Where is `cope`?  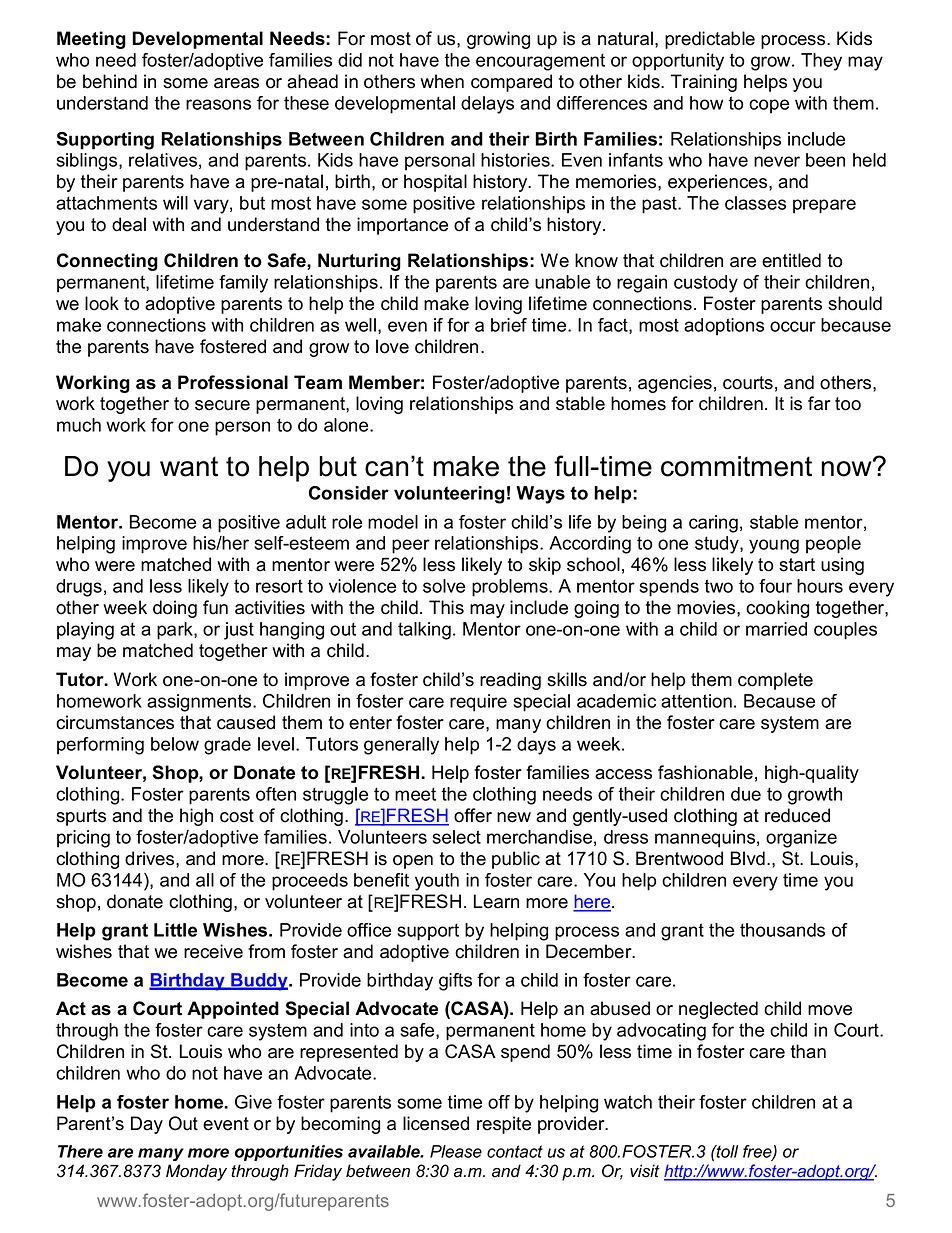 cope is located at coordinates (769, 106).
